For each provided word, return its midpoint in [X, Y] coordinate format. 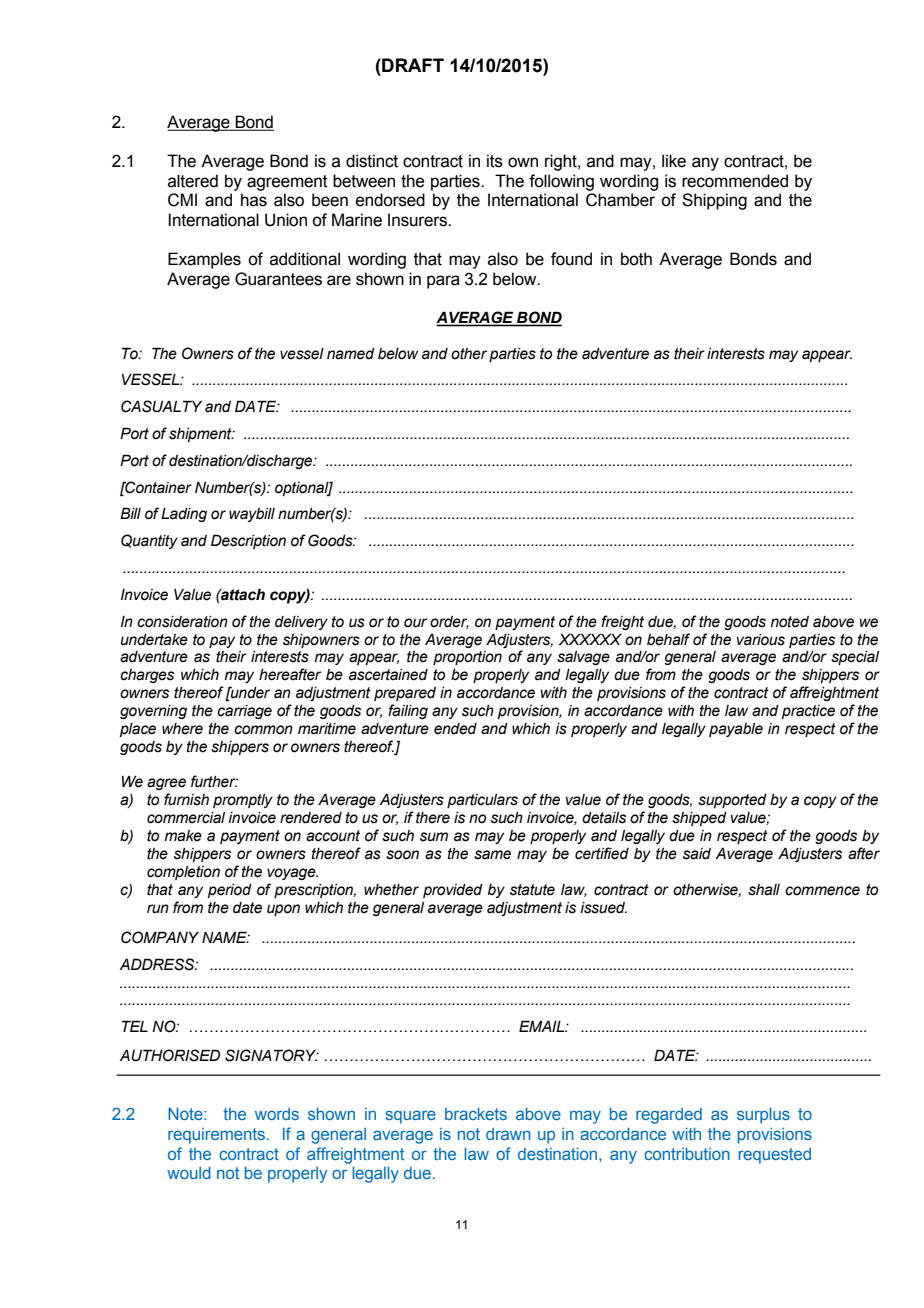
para [443, 282]
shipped [699, 819]
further [214, 781]
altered [193, 181]
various [761, 640]
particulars [482, 801]
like [674, 161]
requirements [216, 1136]
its [495, 161]
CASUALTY [161, 406]
